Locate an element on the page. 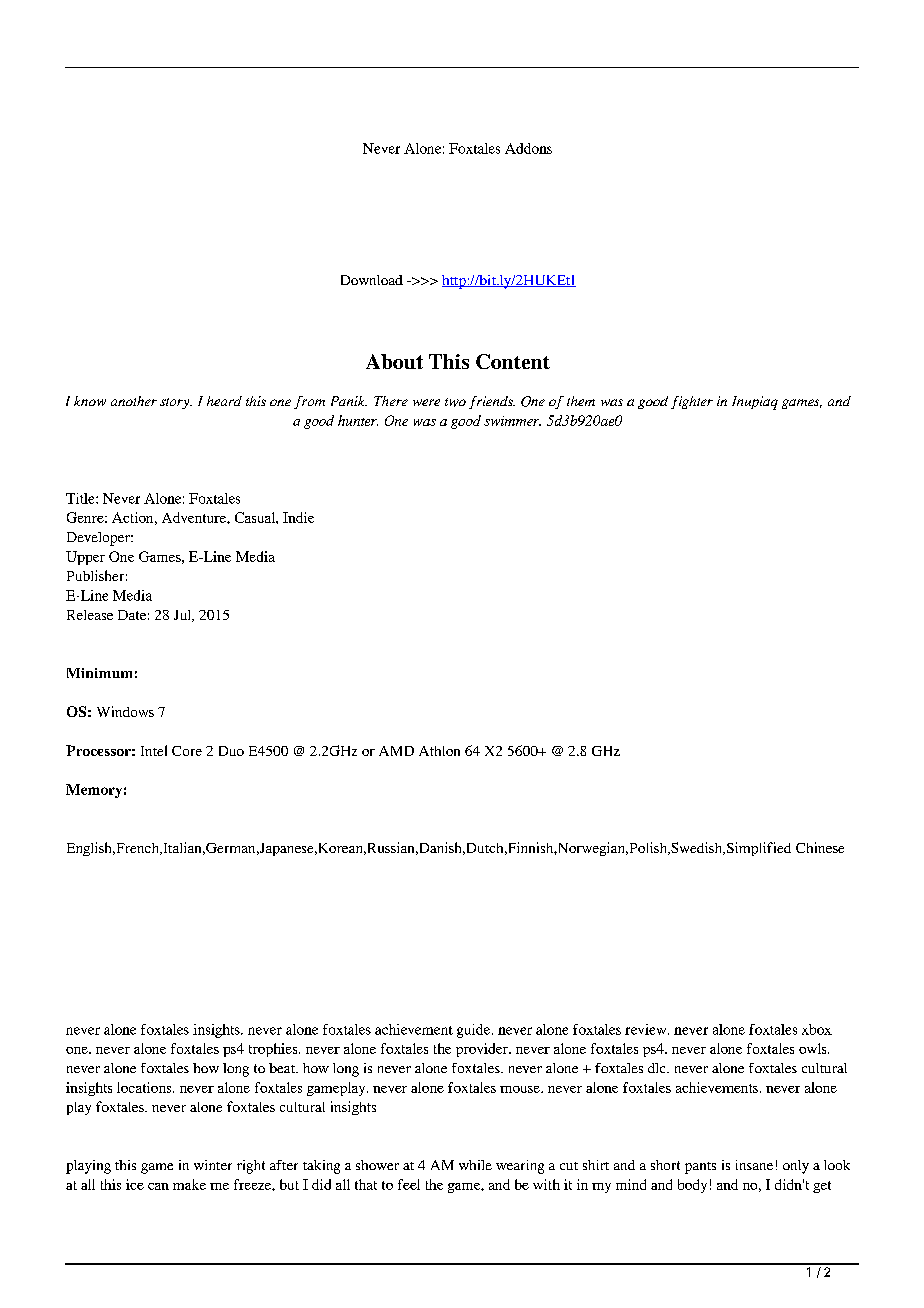  fighter is located at coordinates (692, 402).
